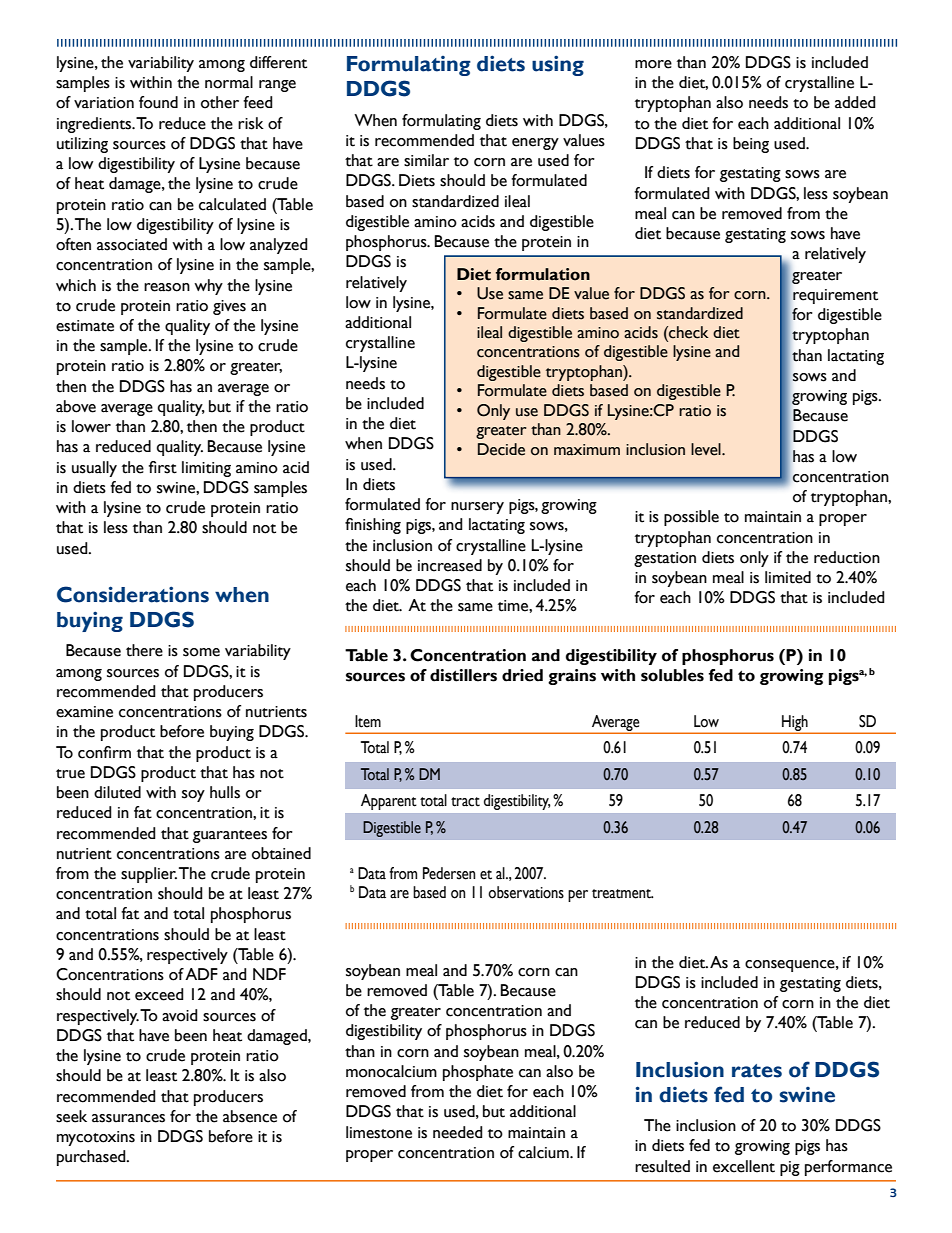 This screenshot has height=1233, width=952. What do you see at coordinates (128, 1118) in the screenshot?
I see `assurances` at bounding box center [128, 1118].
